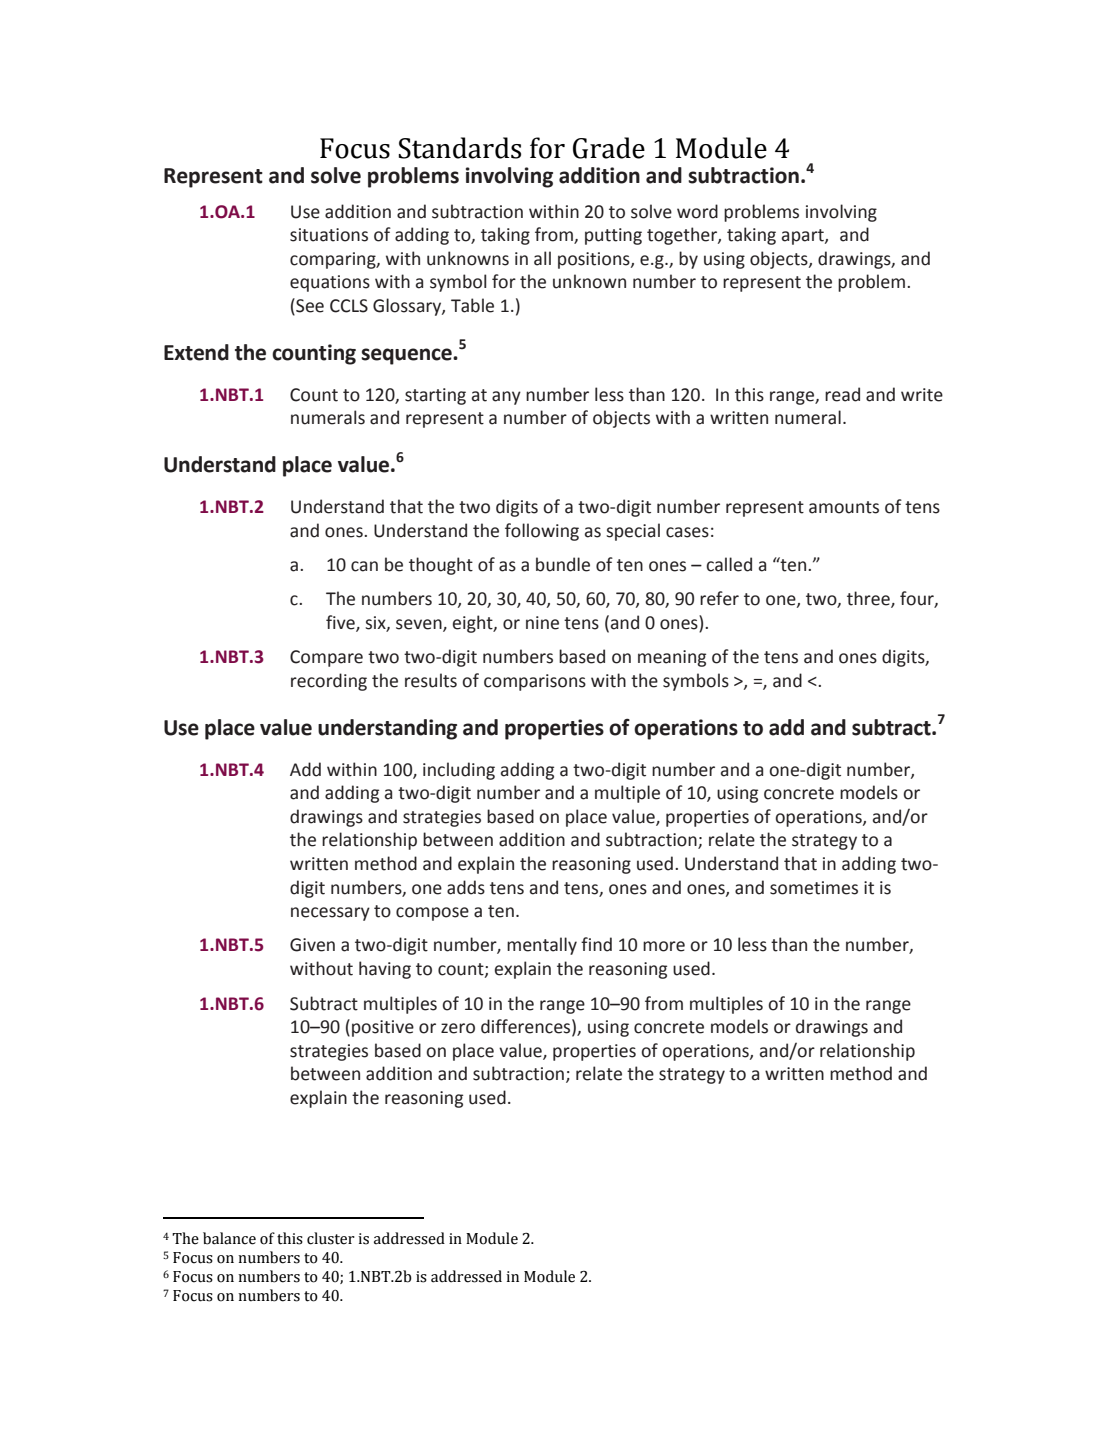 Image resolution: width=1109 pixels, height=1435 pixels. What do you see at coordinates (458, 1028) in the screenshot?
I see `zero` at bounding box center [458, 1028].
